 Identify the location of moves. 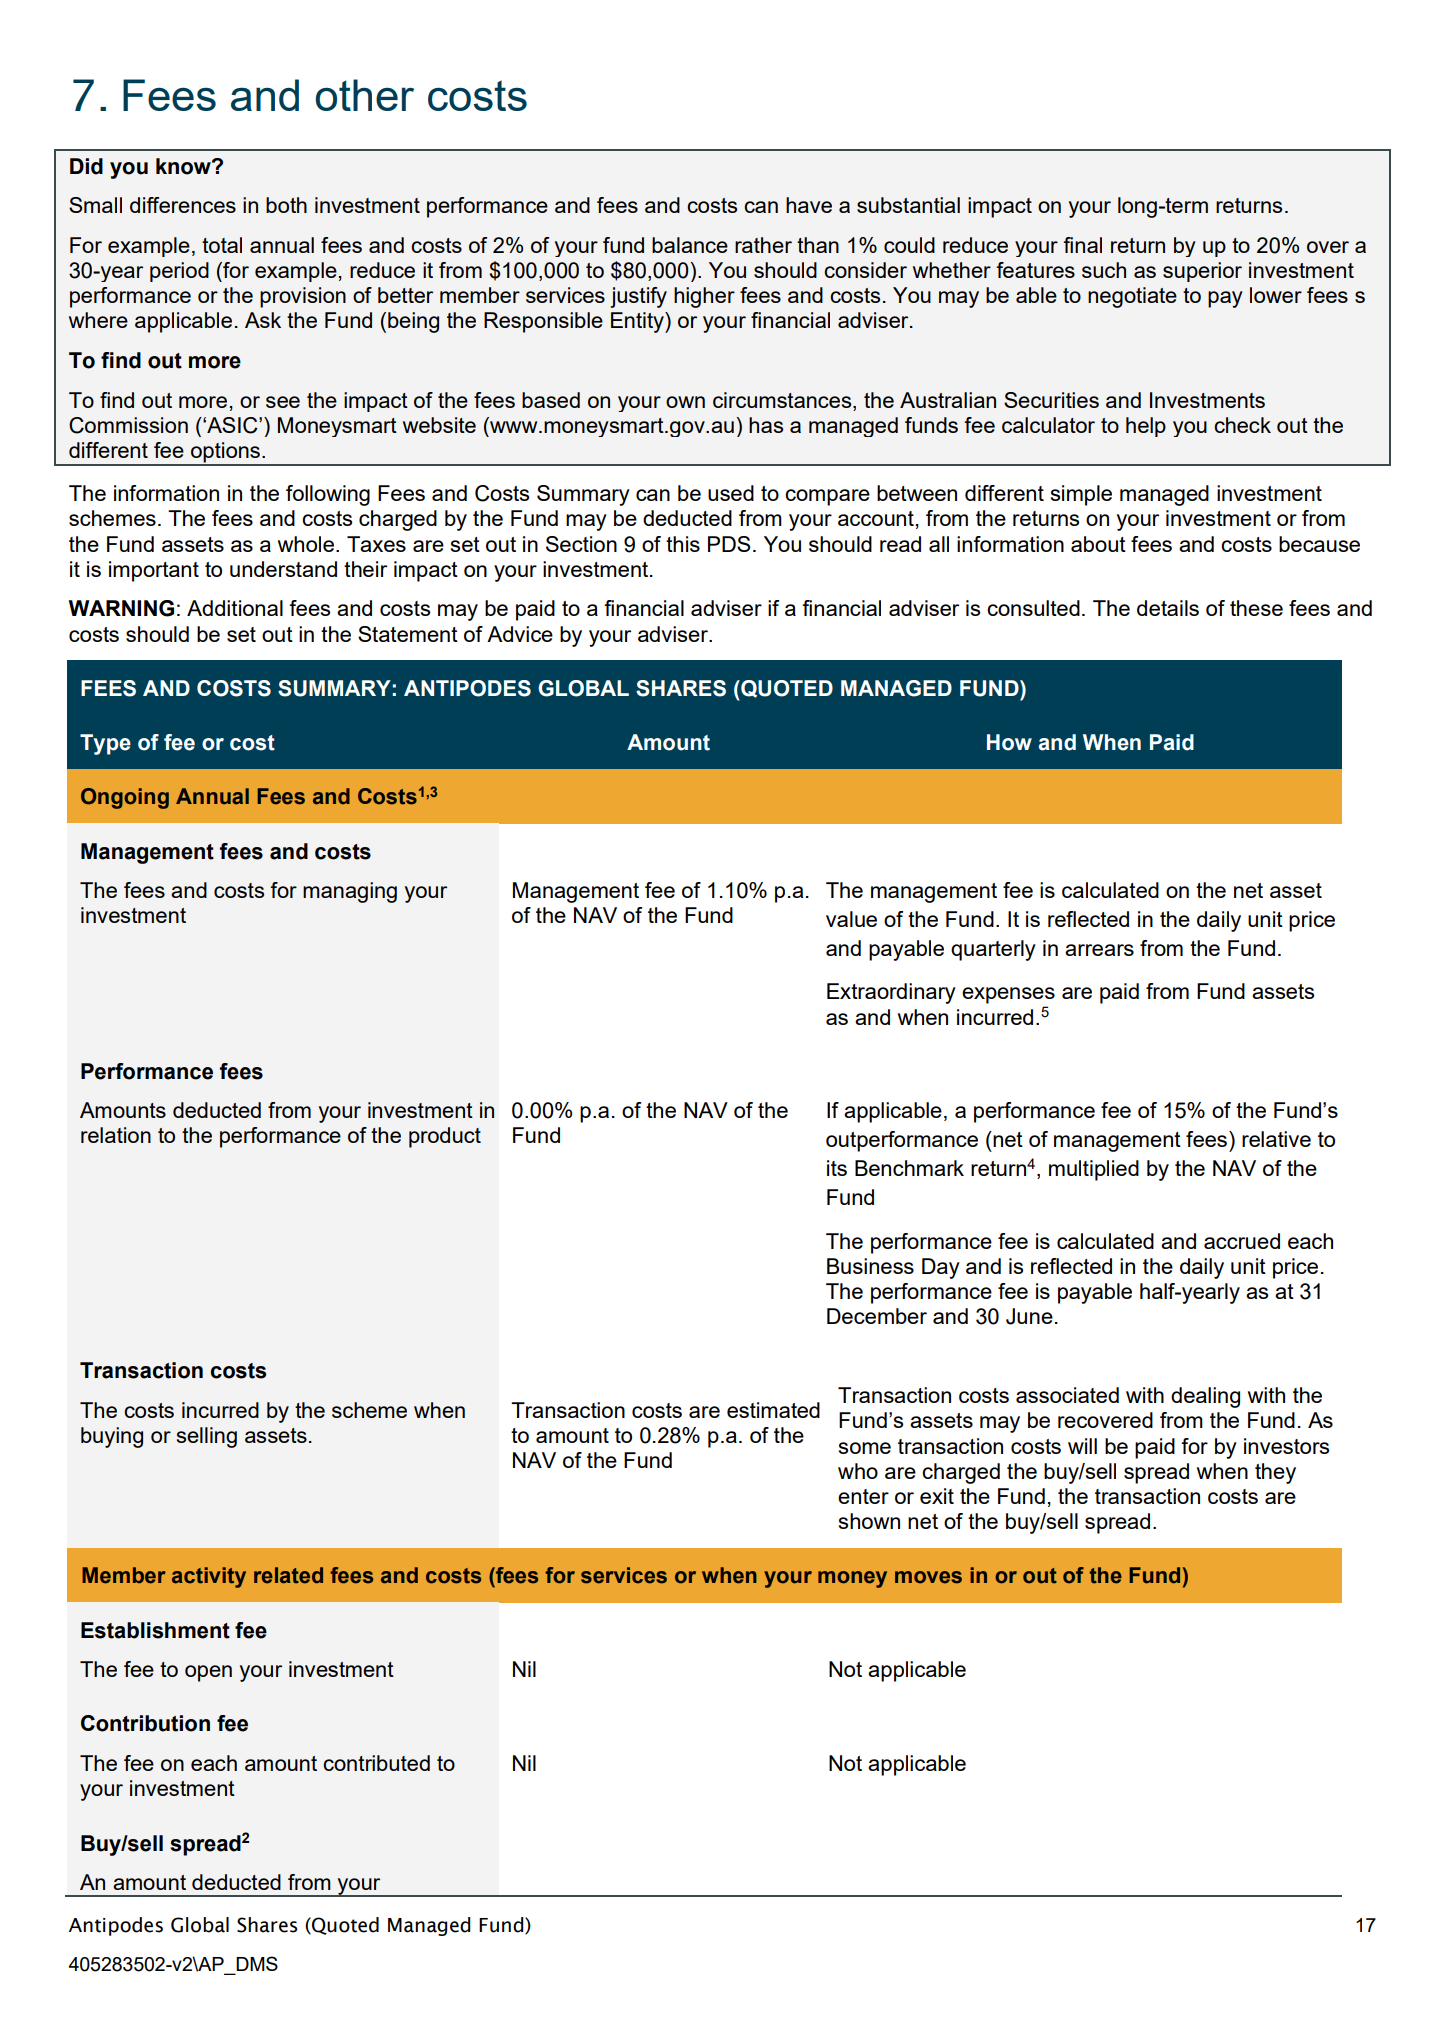
(928, 1577).
